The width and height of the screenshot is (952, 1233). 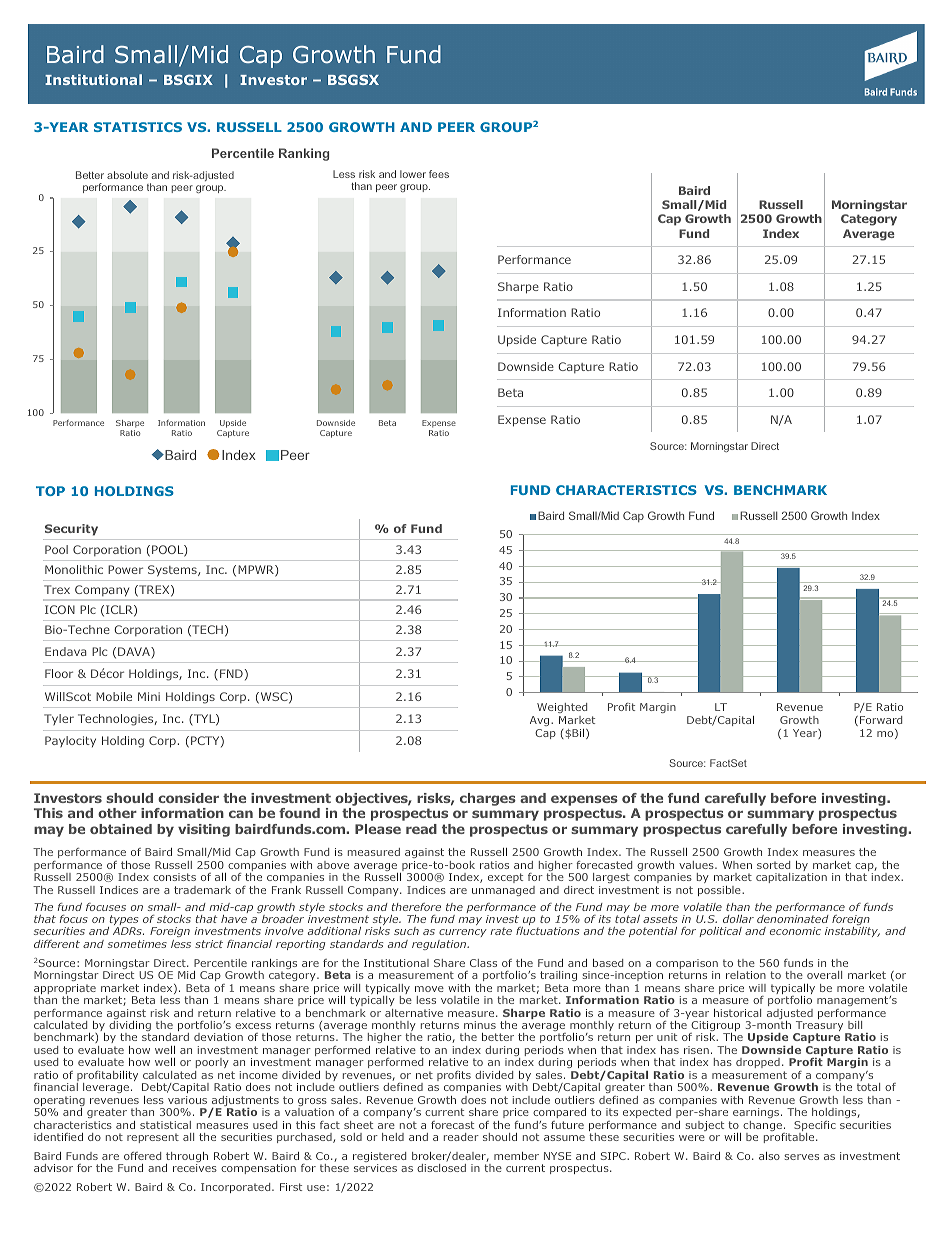 I want to click on sorted, so click(x=773, y=865).
